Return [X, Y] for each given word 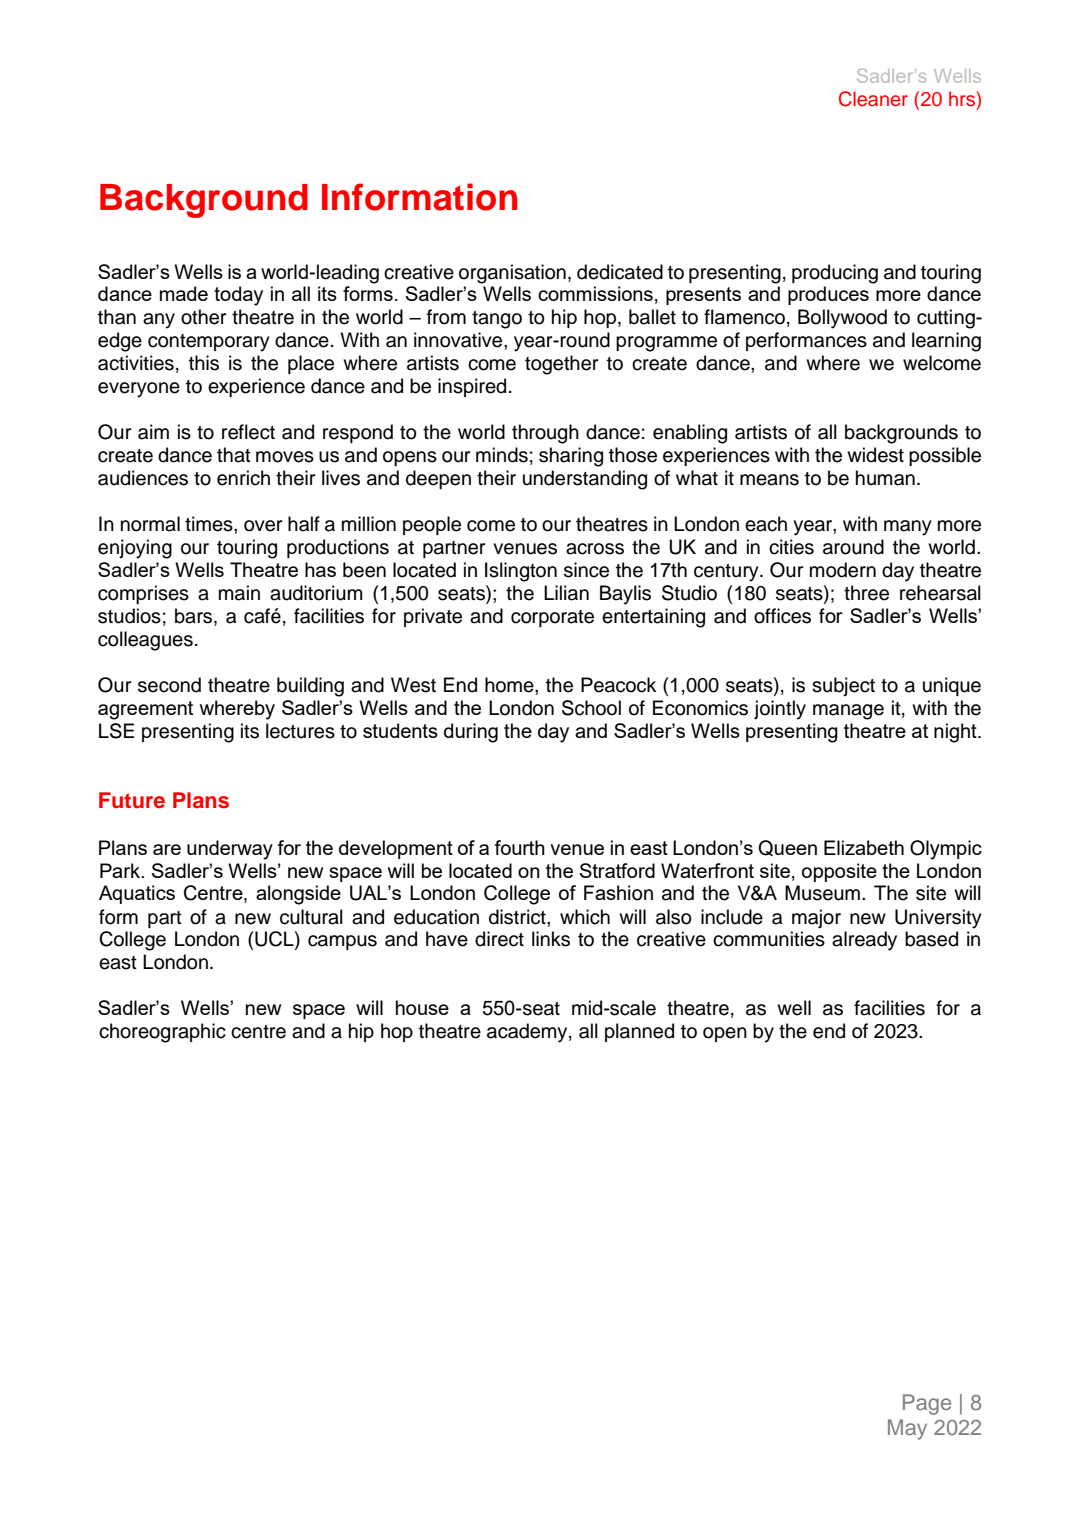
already [864, 941]
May [907, 1429]
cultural [311, 917]
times [210, 524]
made [184, 293]
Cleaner [873, 99]
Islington [521, 572]
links [551, 939]
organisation [512, 274]
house [422, 1007]
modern [843, 570]
